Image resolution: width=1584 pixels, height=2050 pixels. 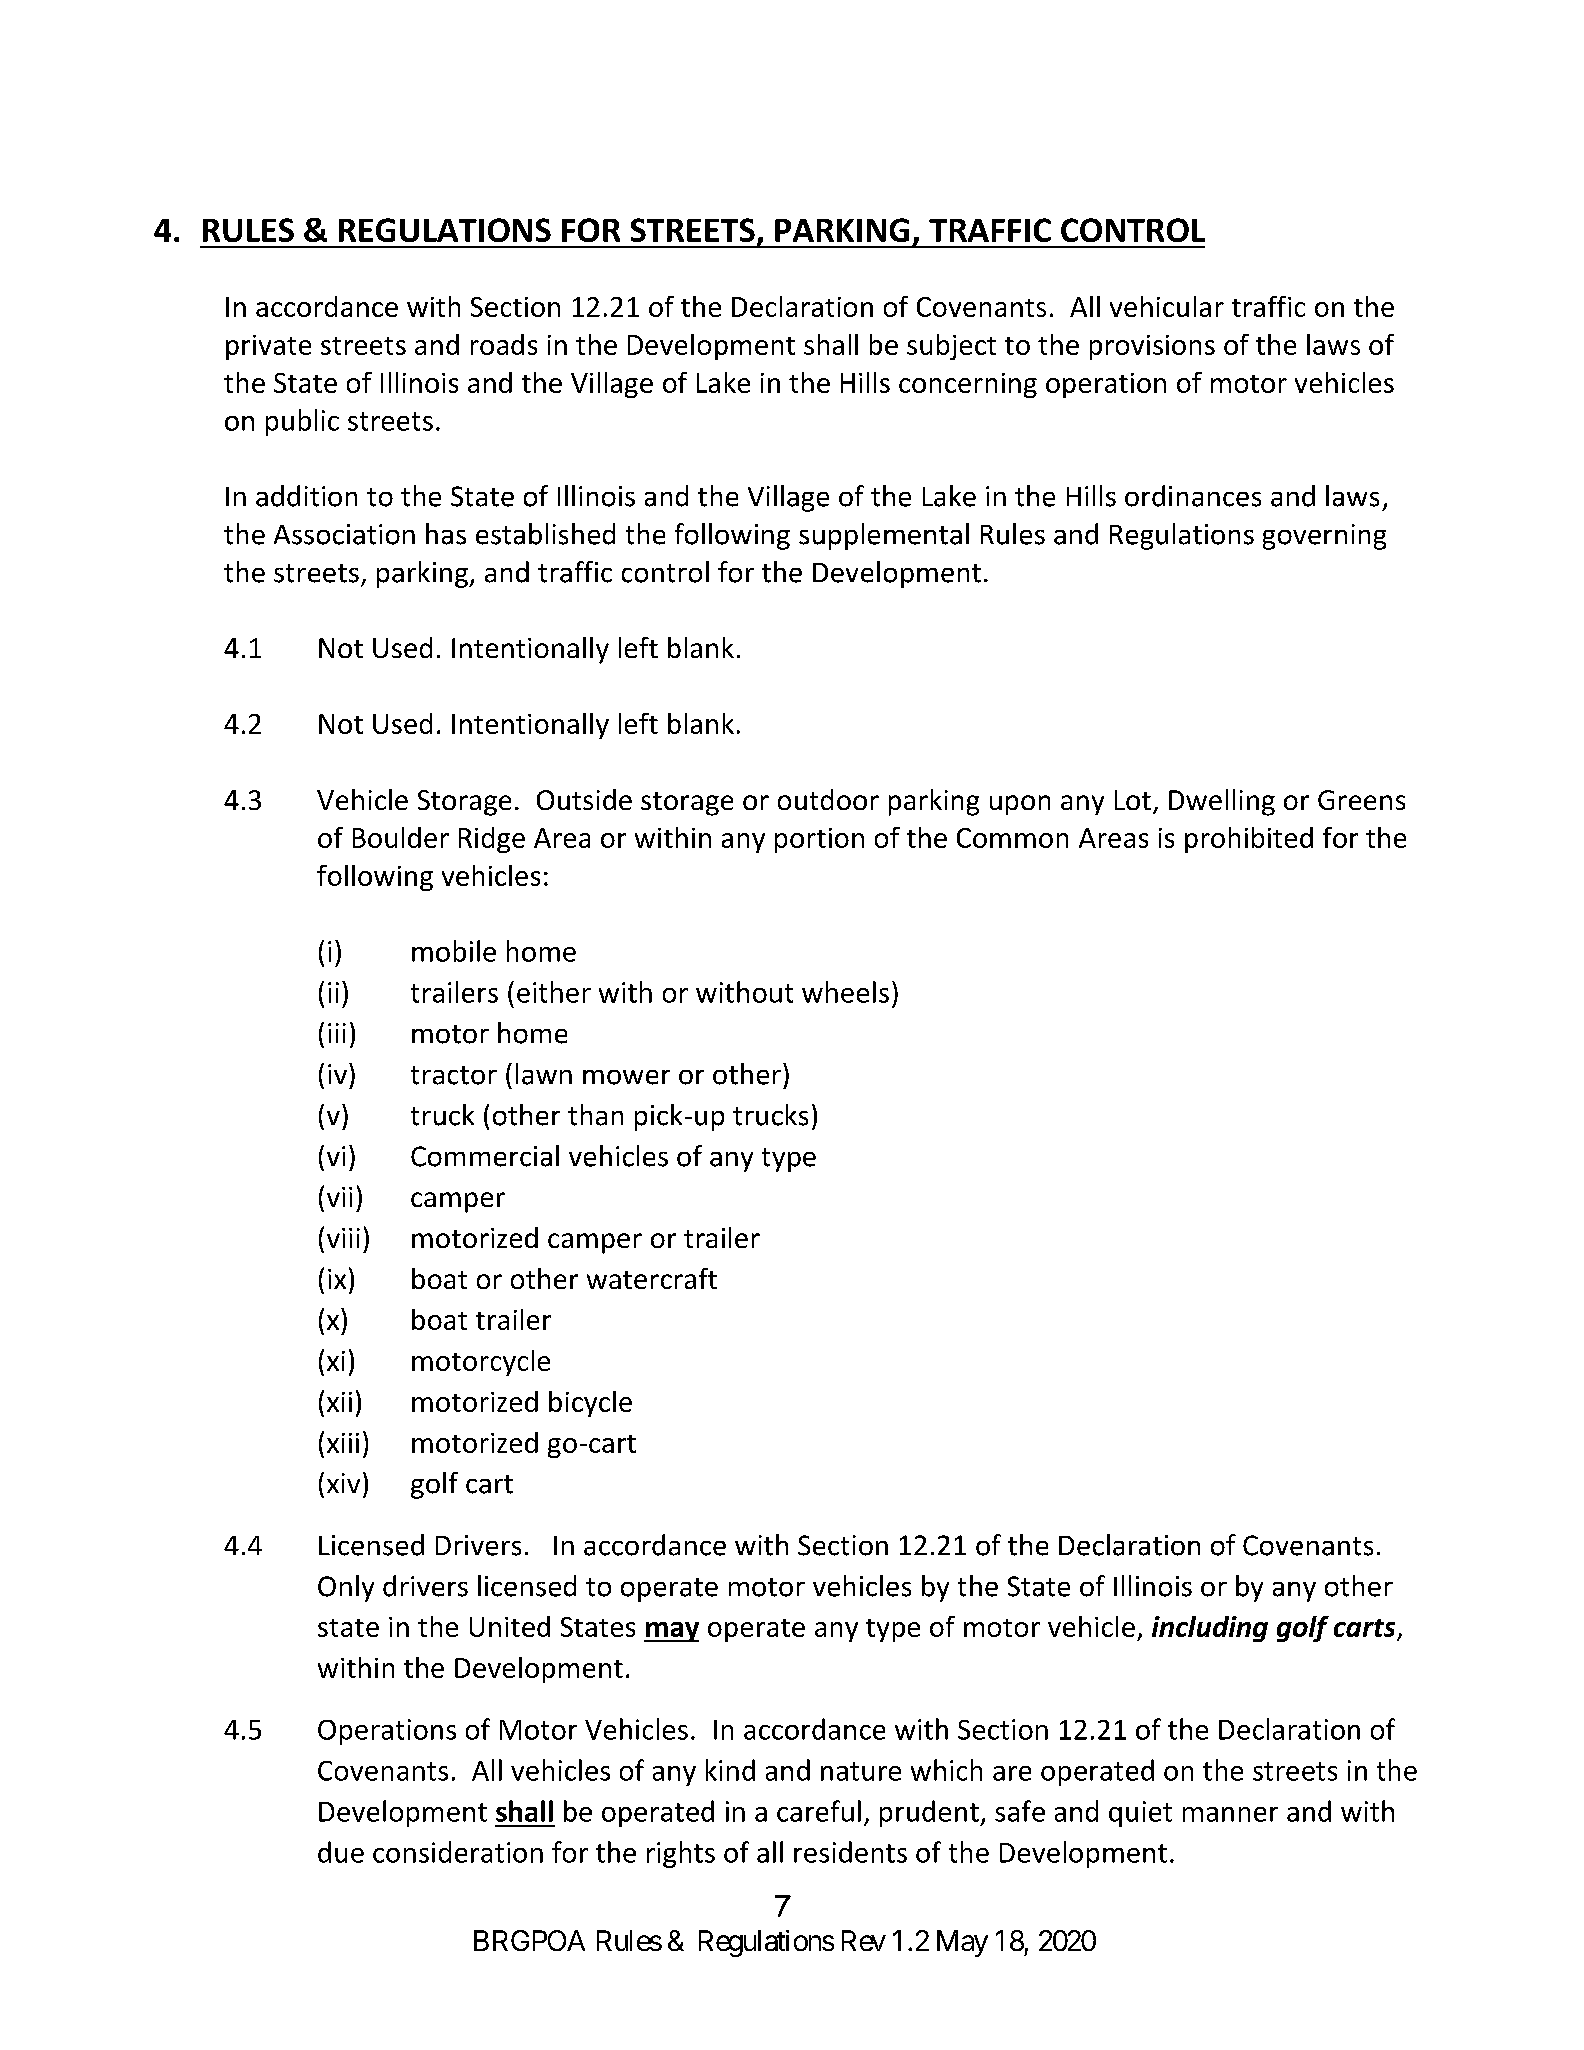 I want to click on Dwelling, so click(x=1222, y=802).
